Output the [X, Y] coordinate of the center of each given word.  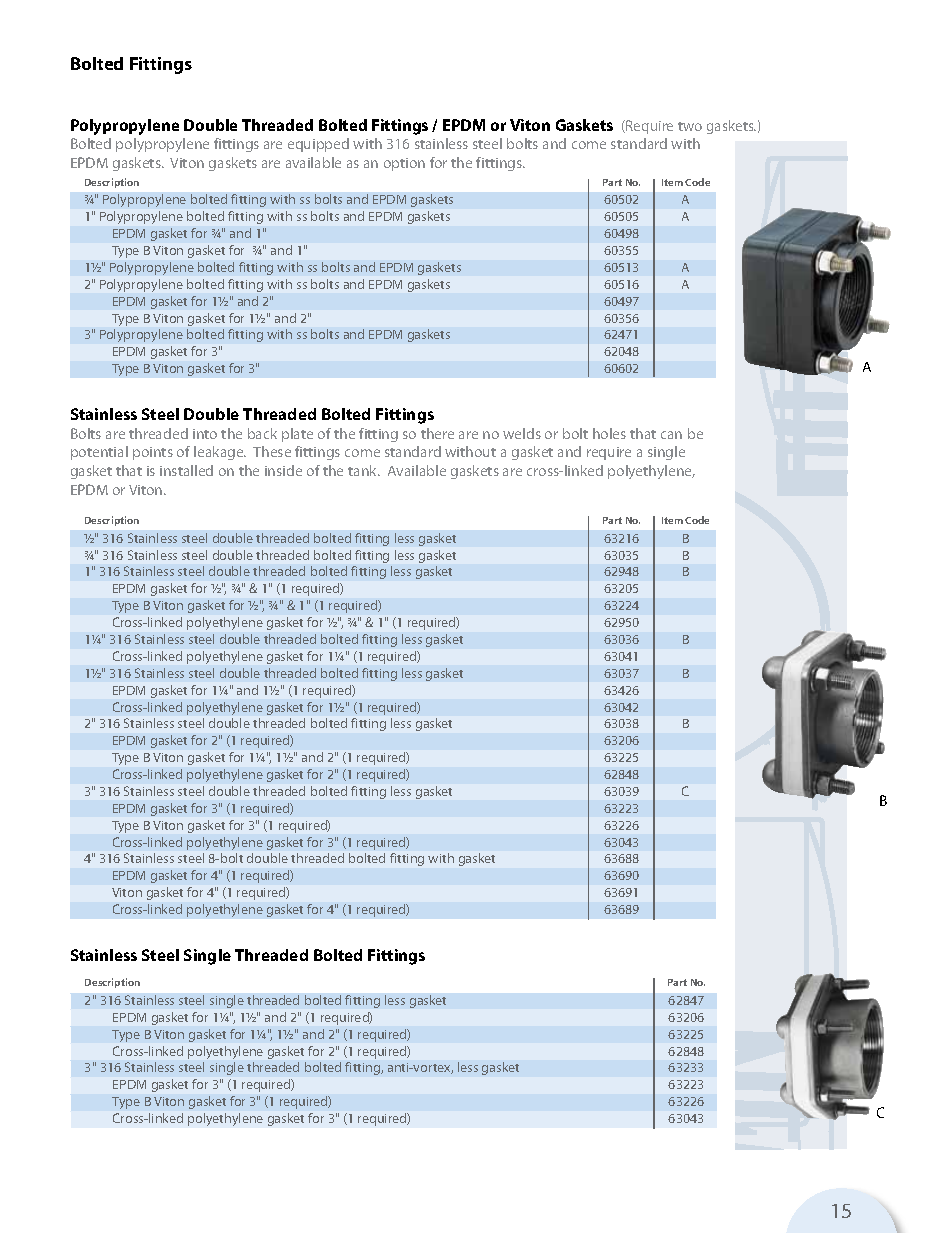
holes [609, 433]
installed [186, 470]
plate [297, 435]
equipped [318, 145]
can [671, 435]
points [153, 453]
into [205, 434]
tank [364, 470]
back [262, 433]
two [690, 126]
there [437, 433]
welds [522, 433]
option [404, 164]
